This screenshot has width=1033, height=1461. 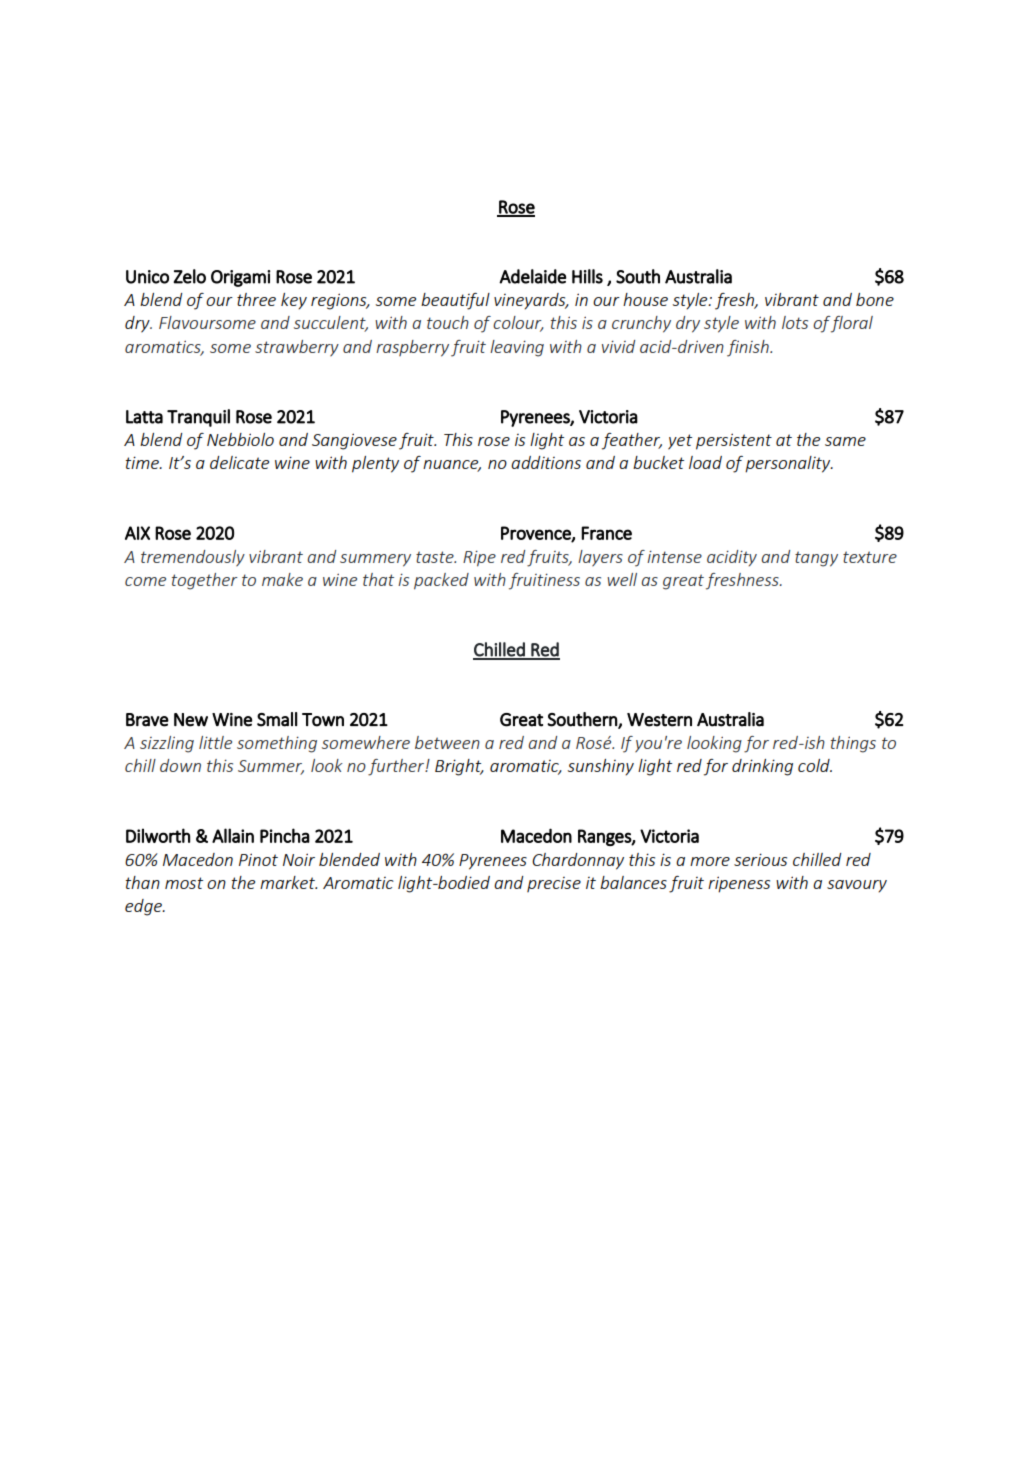 I want to click on tangy, so click(x=816, y=559).
